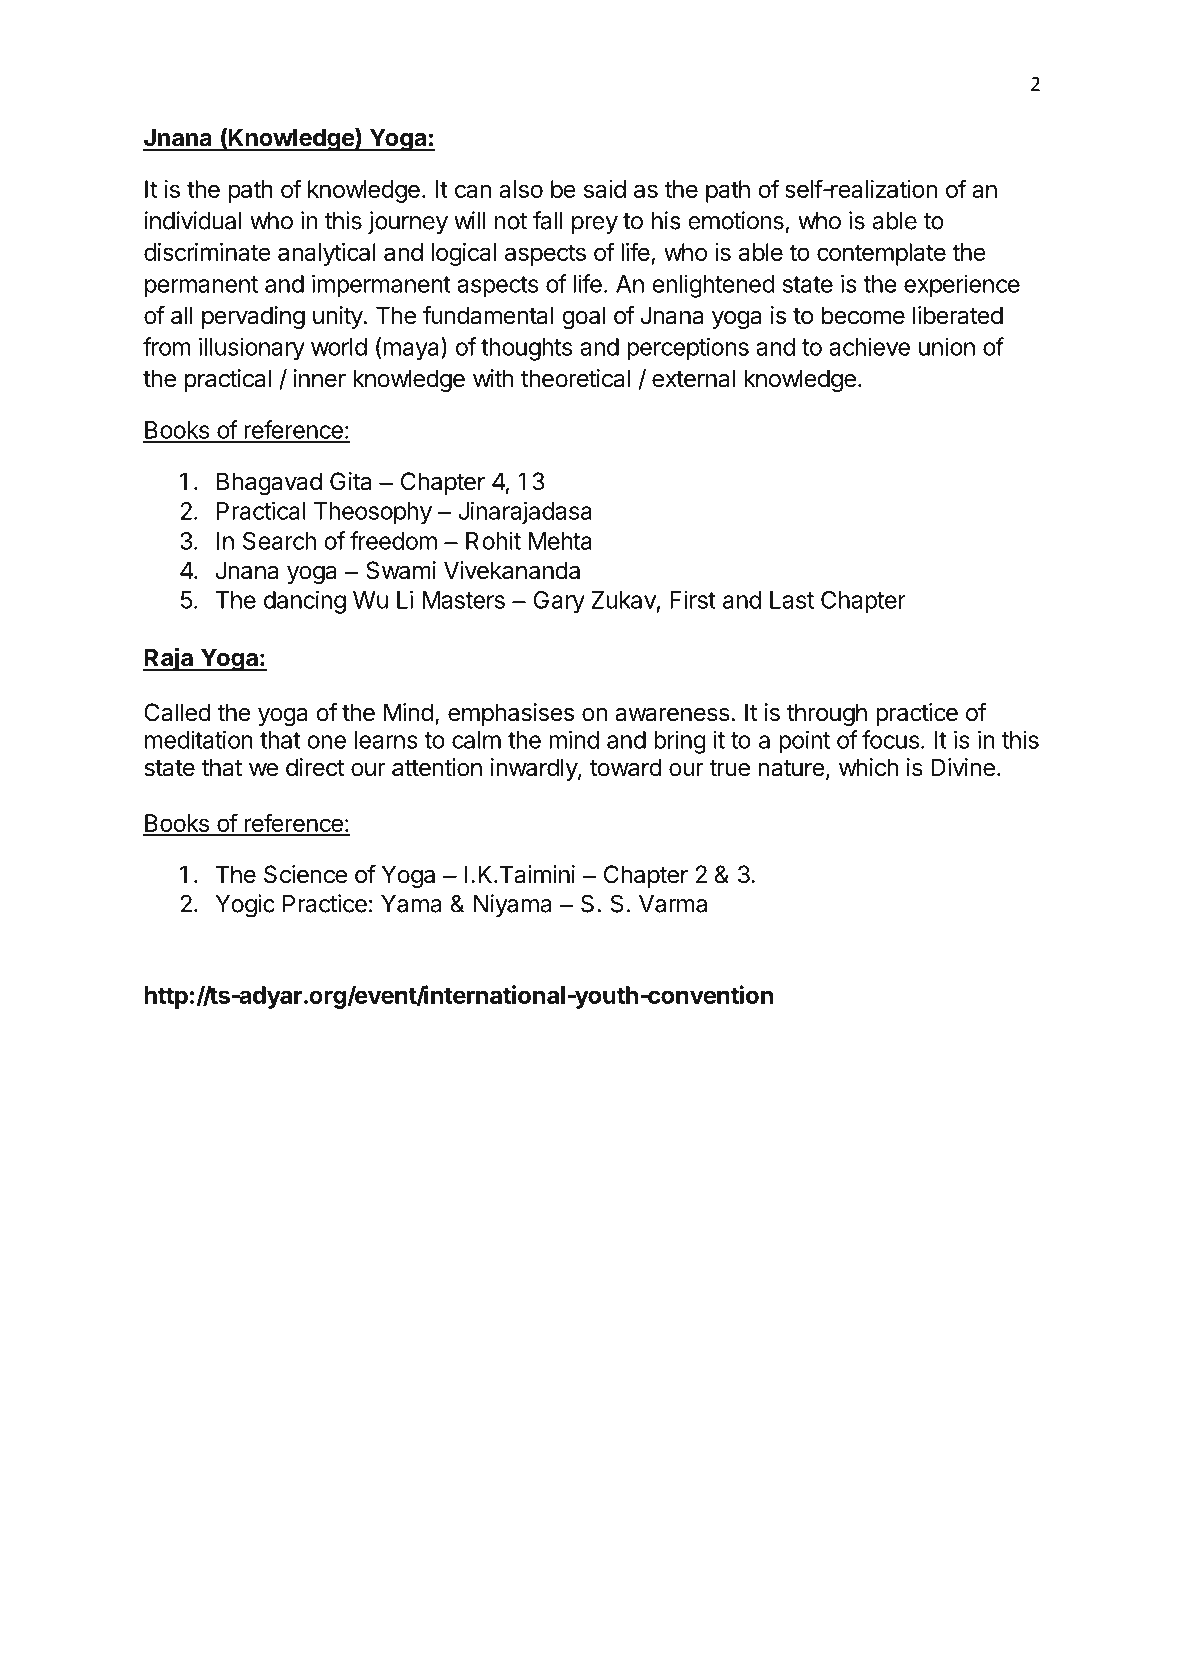 This document has width=1184, height=1675. I want to click on Search, so click(279, 541).
